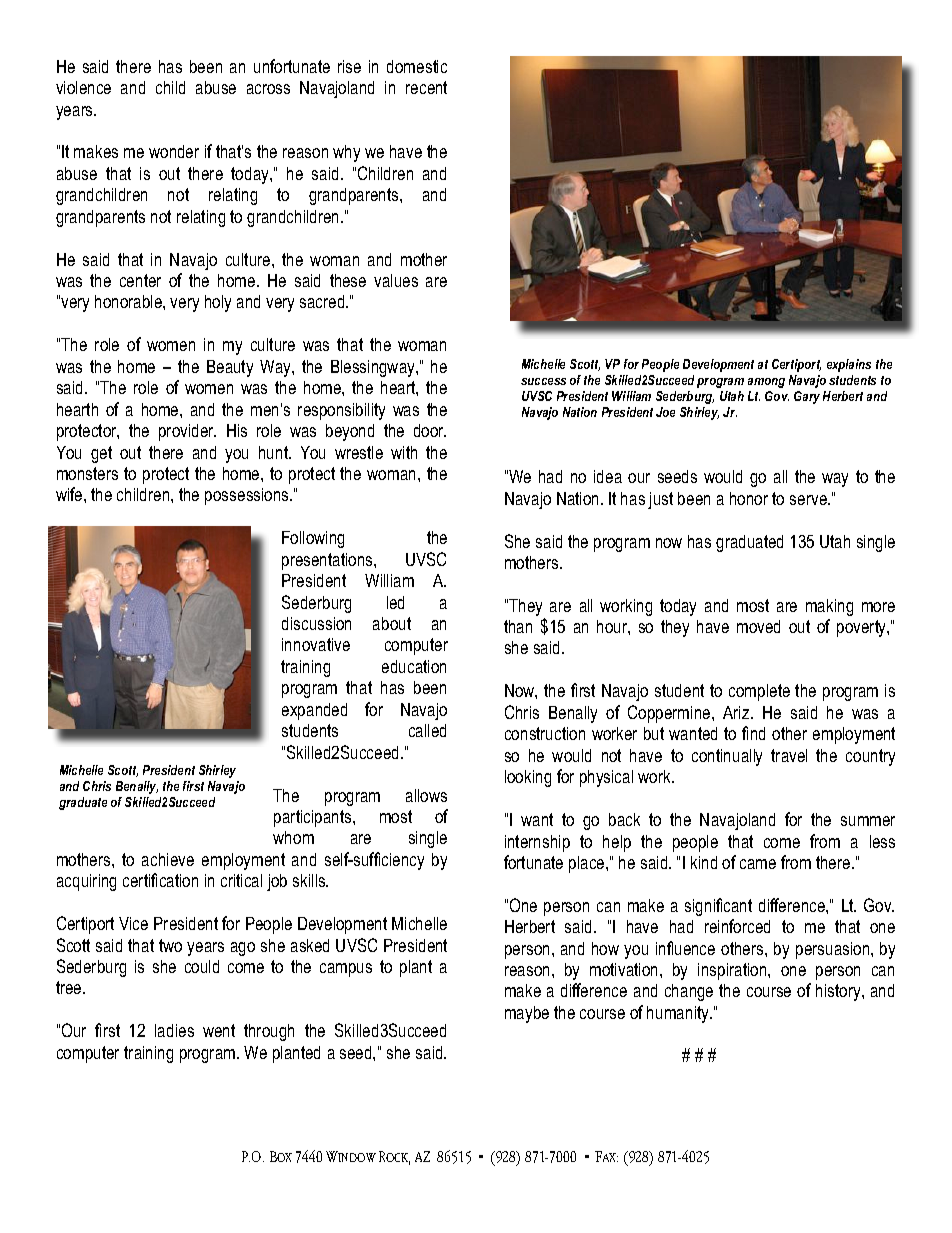 This screenshot has width=952, height=1233. What do you see at coordinates (248, 496) in the screenshot?
I see `possessions` at bounding box center [248, 496].
